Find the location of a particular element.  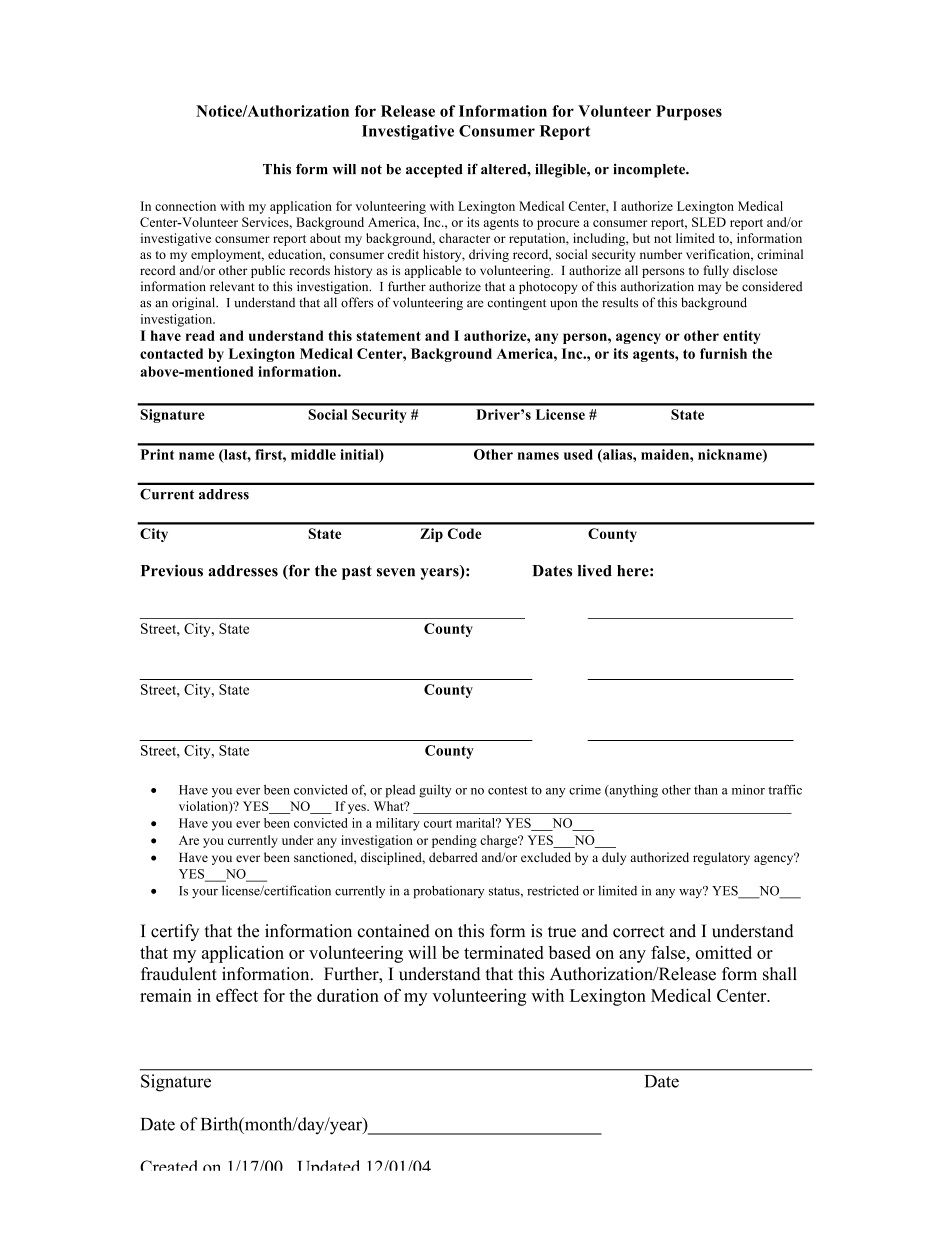

shall is located at coordinates (780, 974).
